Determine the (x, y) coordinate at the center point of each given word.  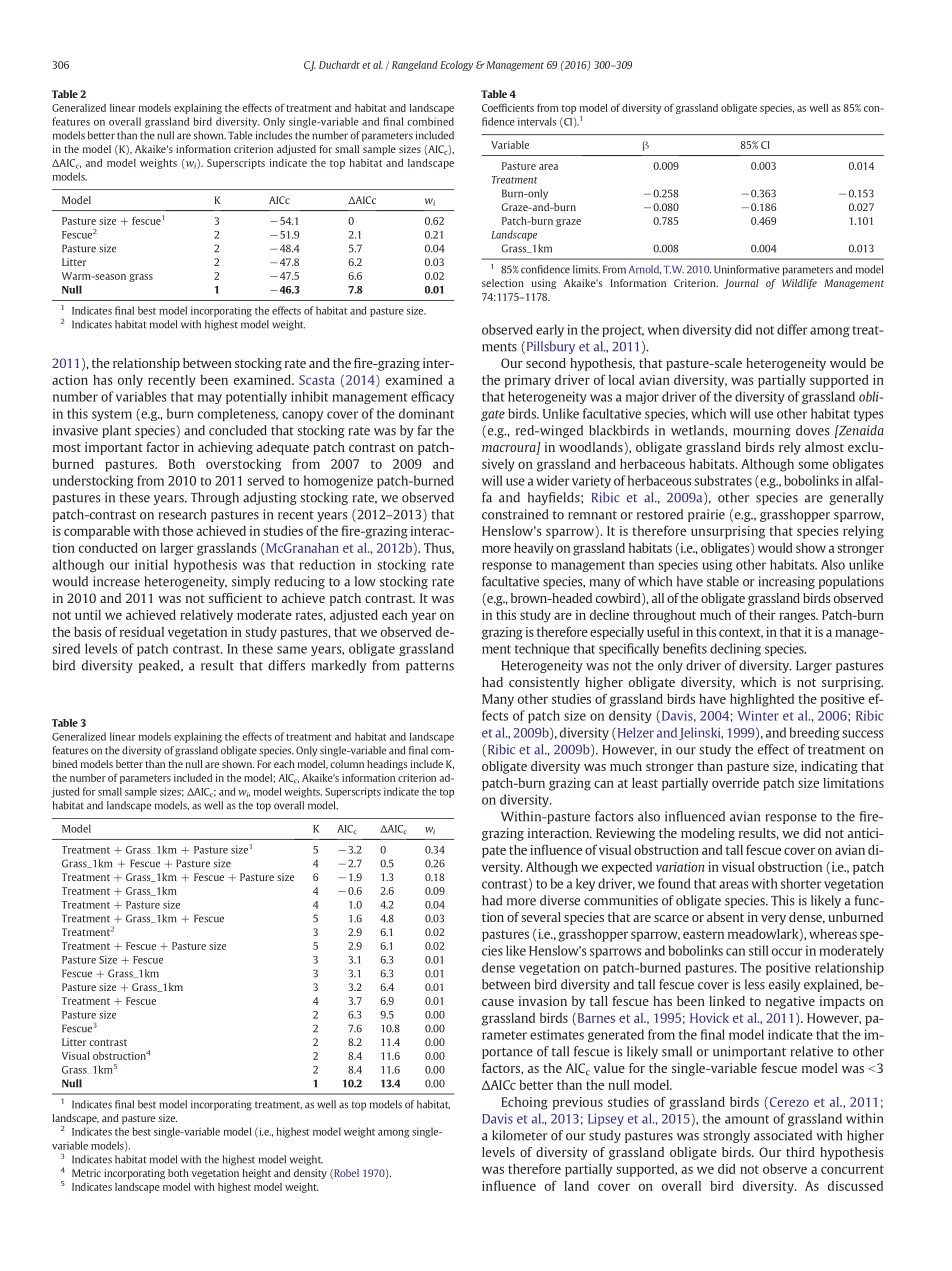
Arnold (645, 269)
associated (783, 1135)
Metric (86, 1173)
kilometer (519, 1135)
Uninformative (747, 269)
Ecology (456, 66)
